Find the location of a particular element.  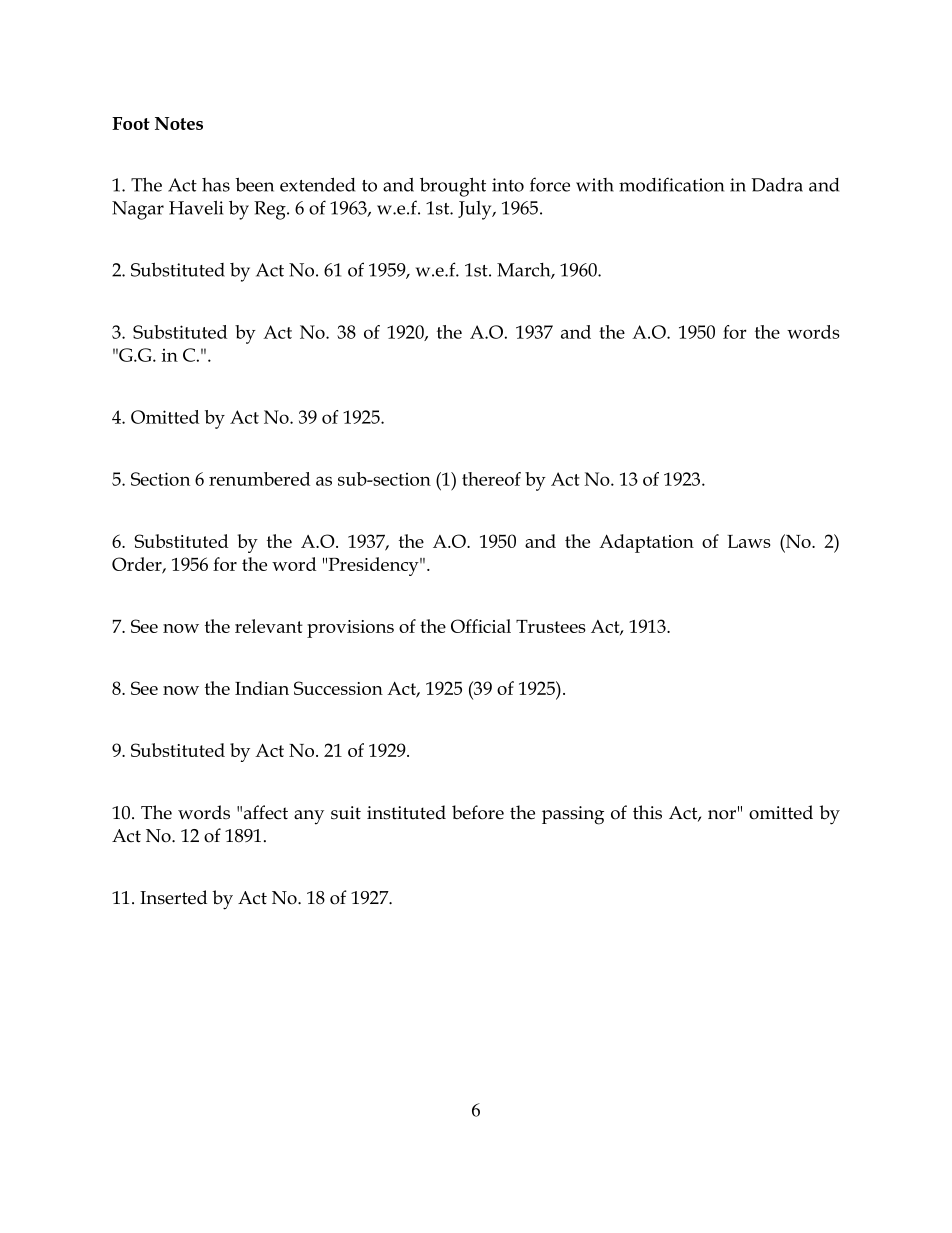

Official is located at coordinates (481, 626).
